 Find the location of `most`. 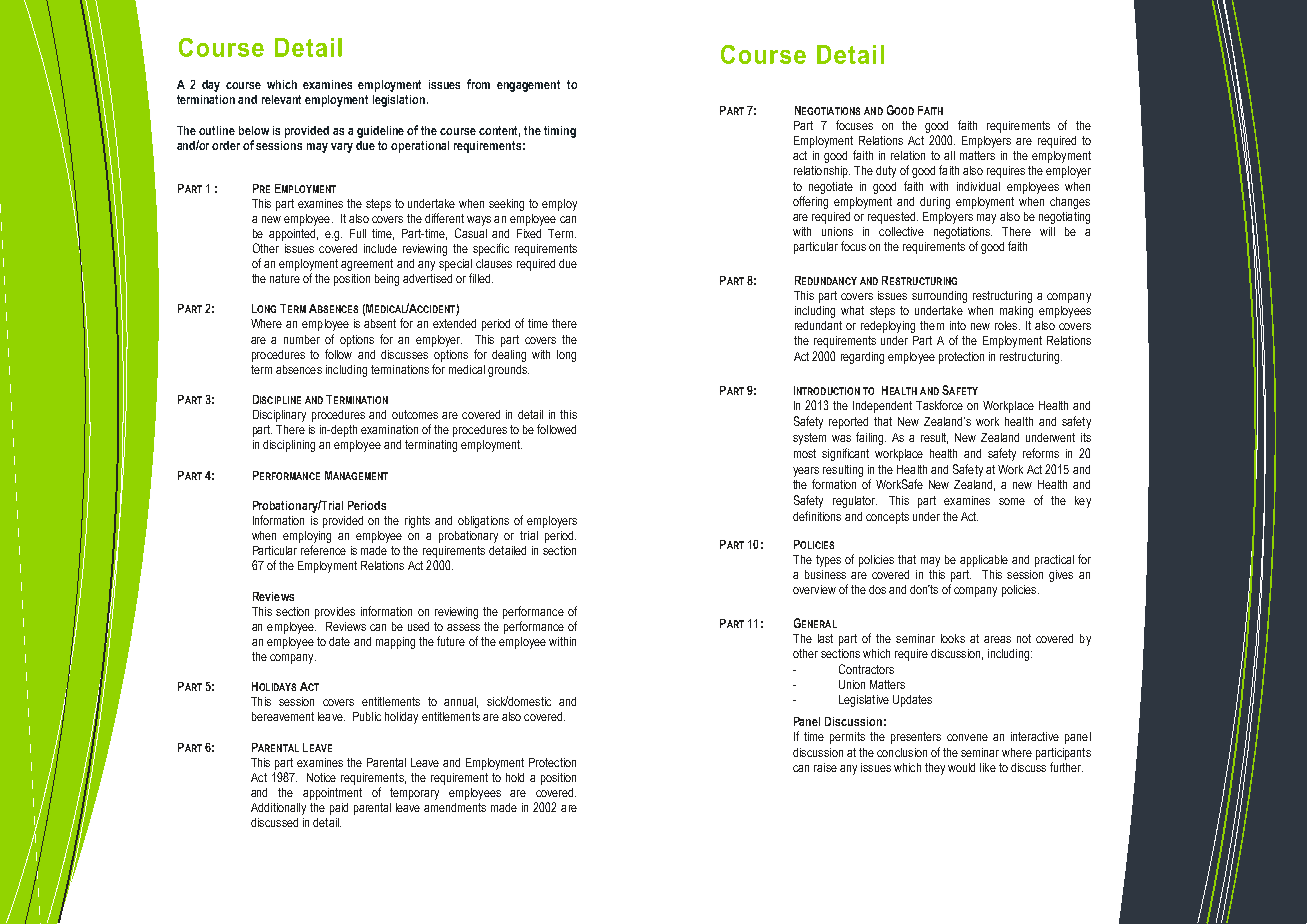

most is located at coordinates (805, 453).
